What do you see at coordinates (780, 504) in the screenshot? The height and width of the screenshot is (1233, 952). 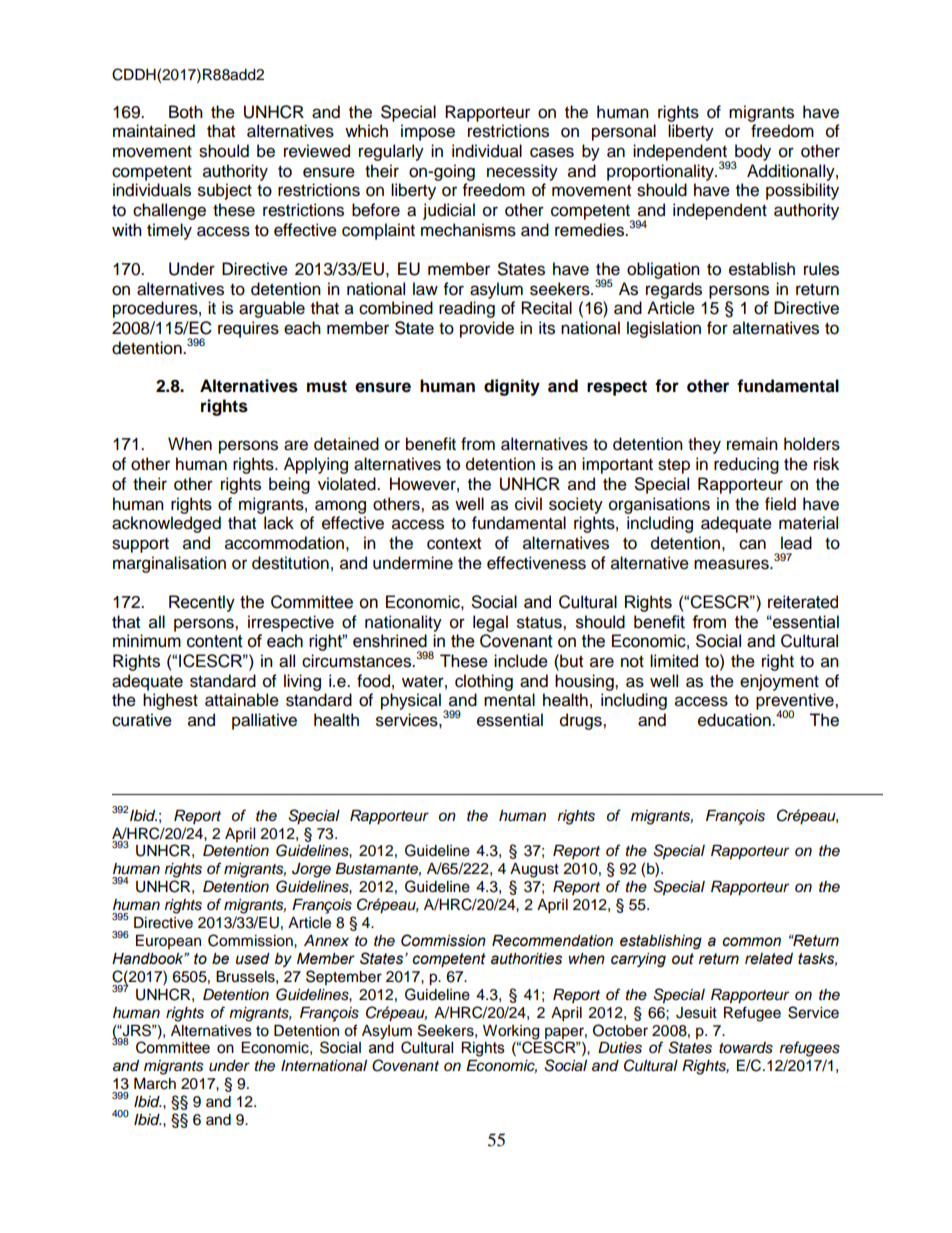 I see `field` at bounding box center [780, 504].
